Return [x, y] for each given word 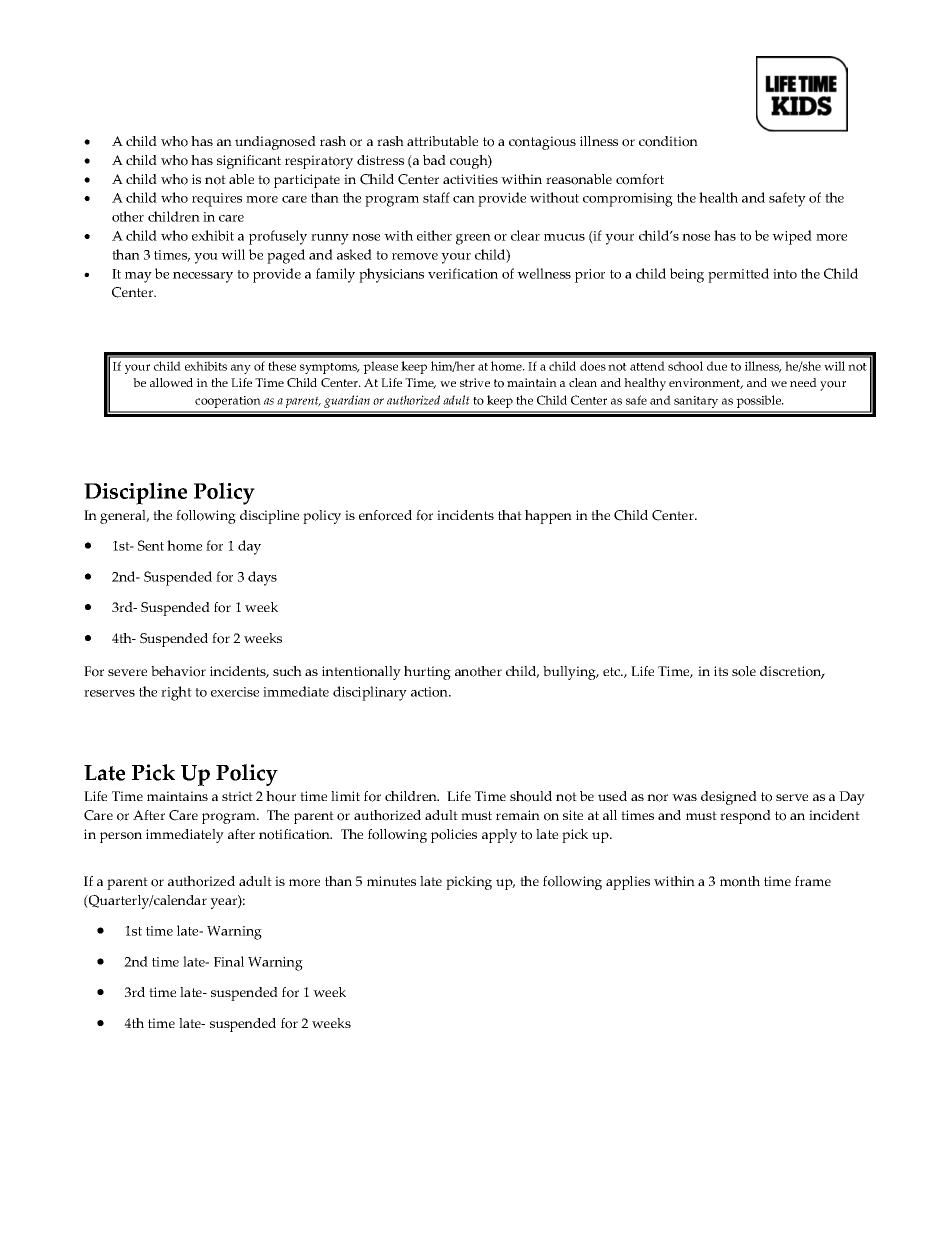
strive [475, 382]
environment [706, 383]
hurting [427, 673]
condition [668, 141]
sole [744, 671]
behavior [178, 671]
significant [249, 162]
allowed [171, 383]
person [121, 837]
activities [470, 179]
